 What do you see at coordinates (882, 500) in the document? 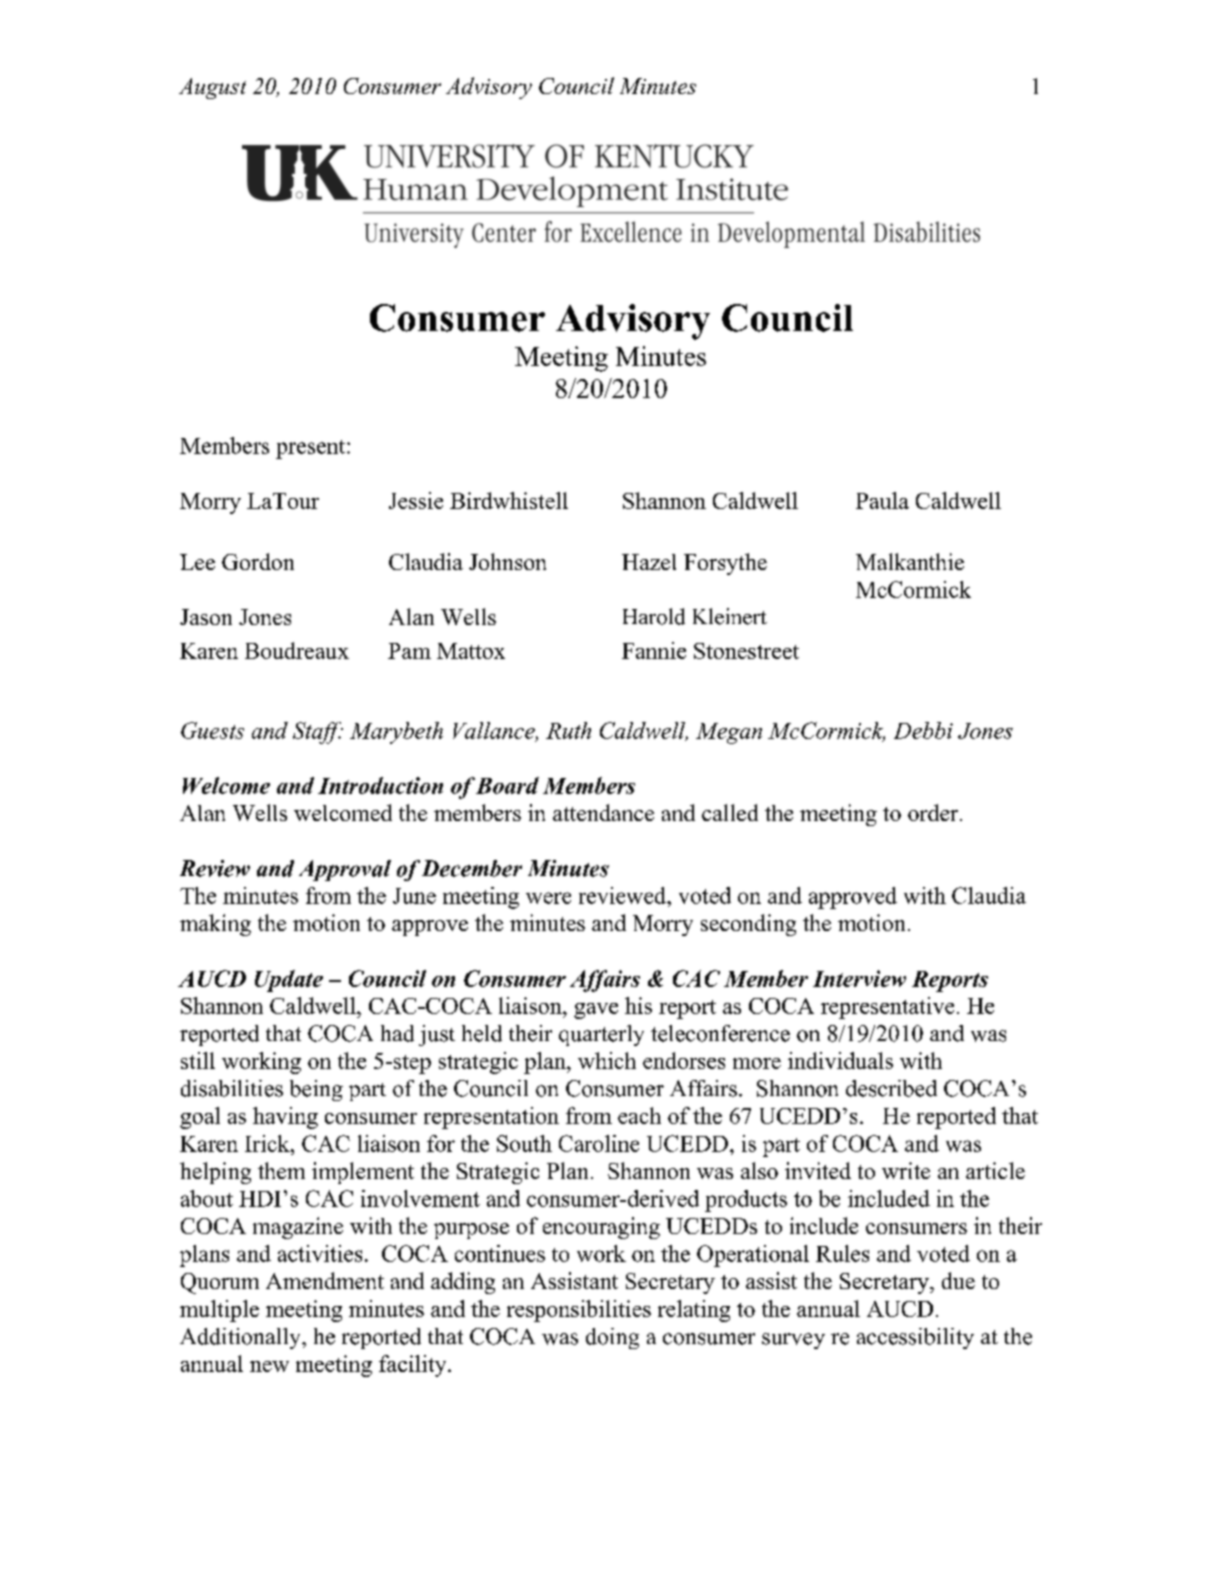
I see `Paula` at bounding box center [882, 500].
